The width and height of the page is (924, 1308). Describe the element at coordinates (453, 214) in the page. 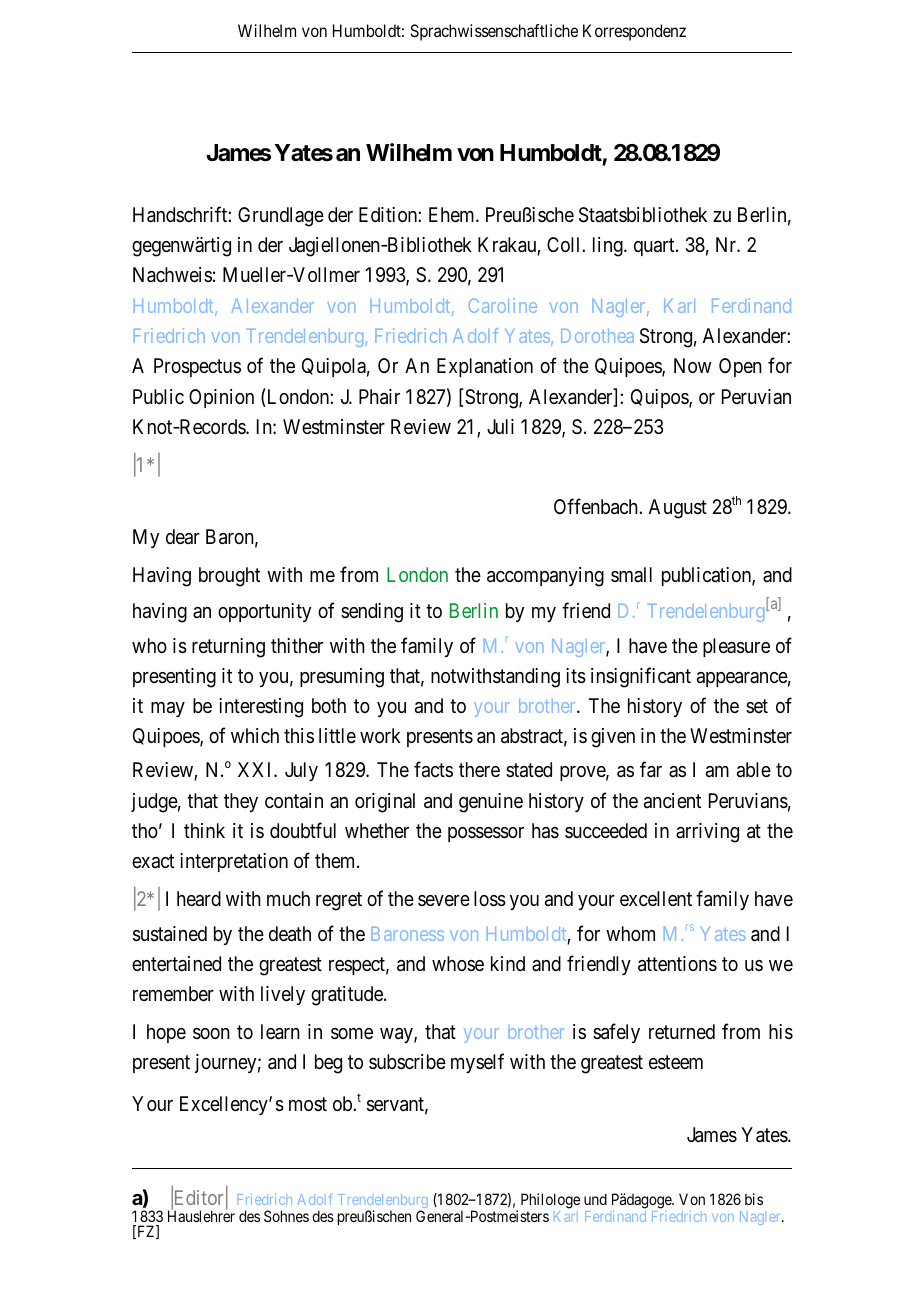

I see `Ehem` at that location.
